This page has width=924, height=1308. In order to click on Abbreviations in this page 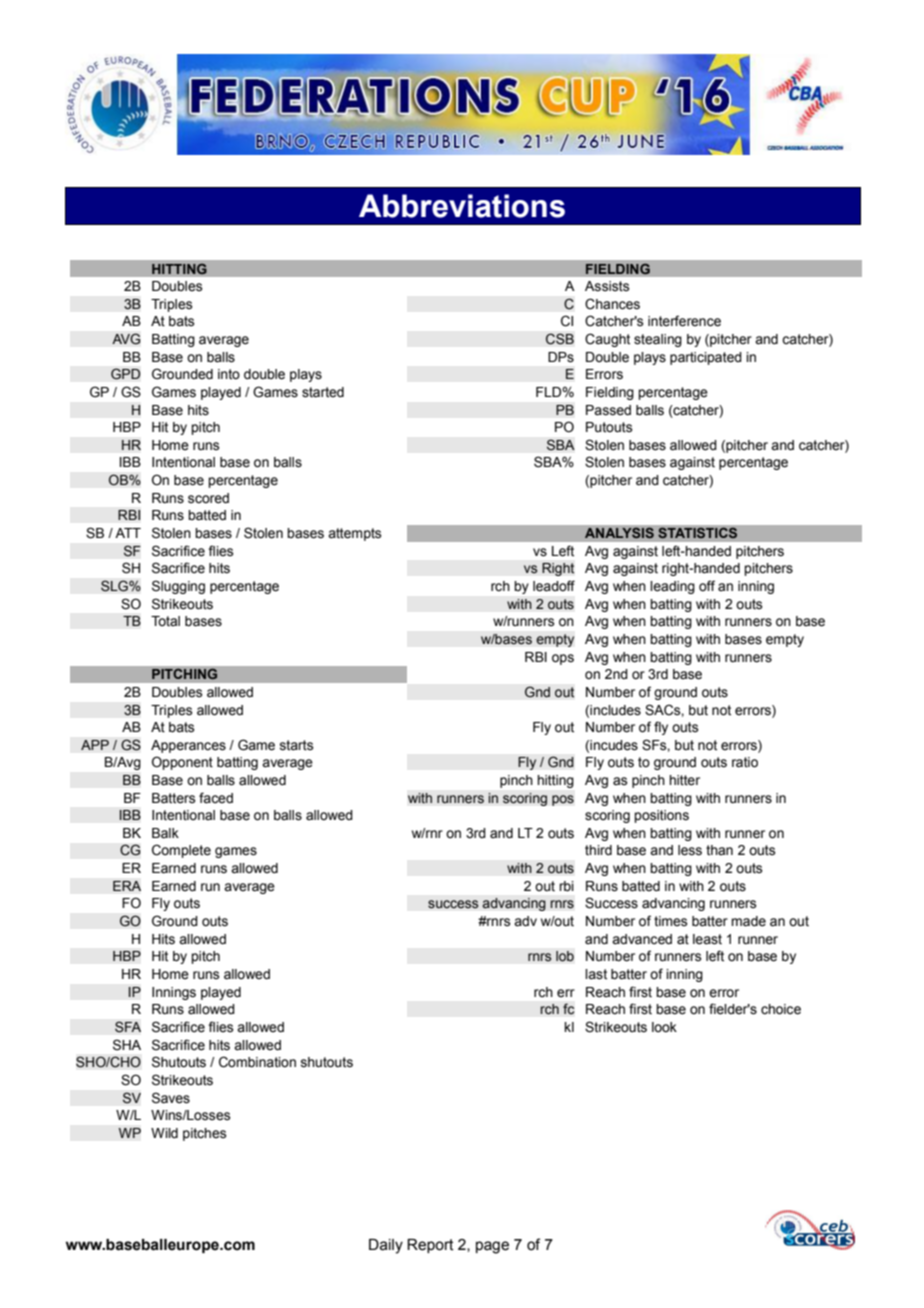, I will do `click(462, 206)`.
